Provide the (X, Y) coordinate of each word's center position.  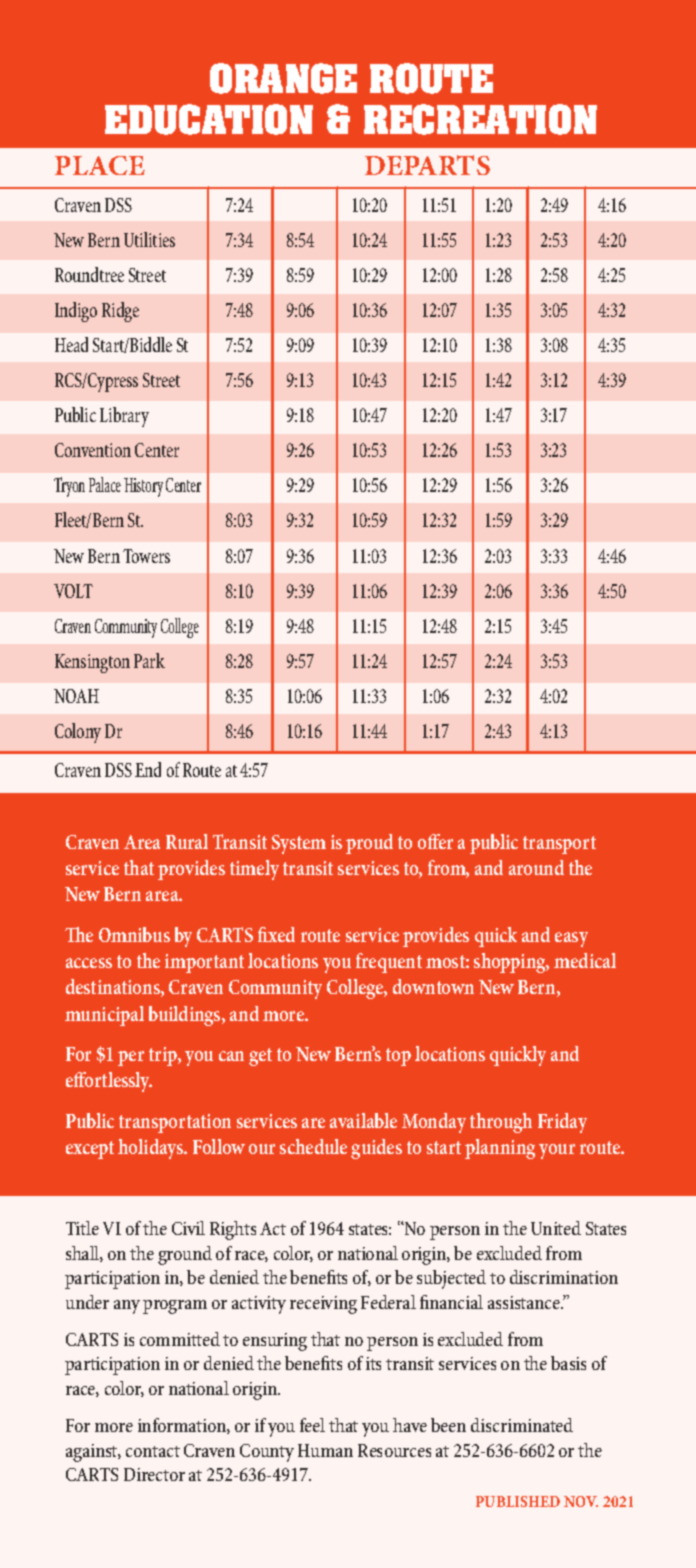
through (501, 1123)
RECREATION (480, 119)
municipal (104, 1016)
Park (149, 660)
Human (325, 1450)
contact (153, 1451)
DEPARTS (427, 165)
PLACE (100, 165)
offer (435, 841)
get (260, 1057)
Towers (146, 556)
